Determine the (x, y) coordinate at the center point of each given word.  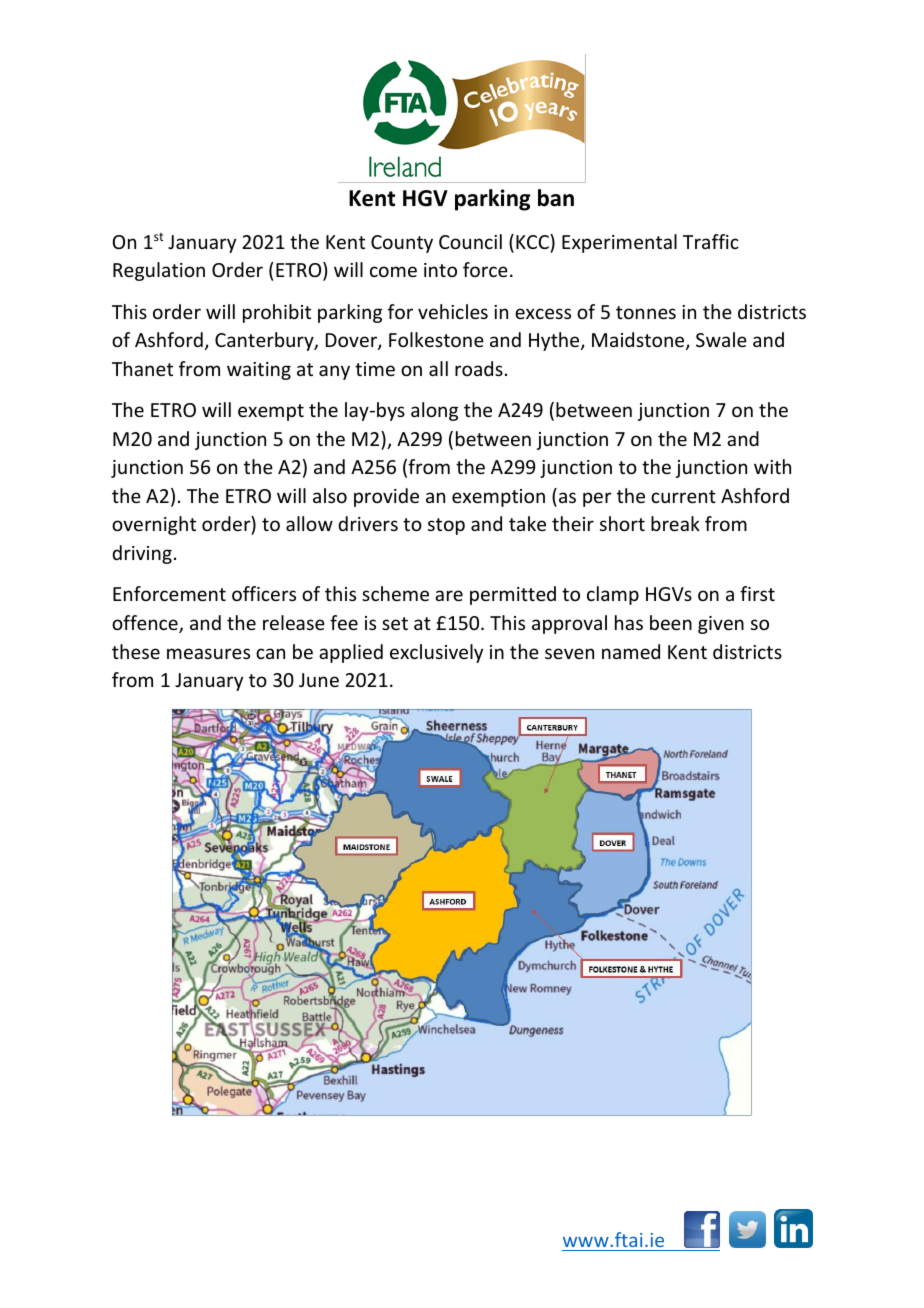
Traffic (711, 241)
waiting (259, 371)
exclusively (436, 653)
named (631, 651)
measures (208, 653)
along (434, 411)
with (772, 466)
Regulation (159, 271)
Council (470, 241)
